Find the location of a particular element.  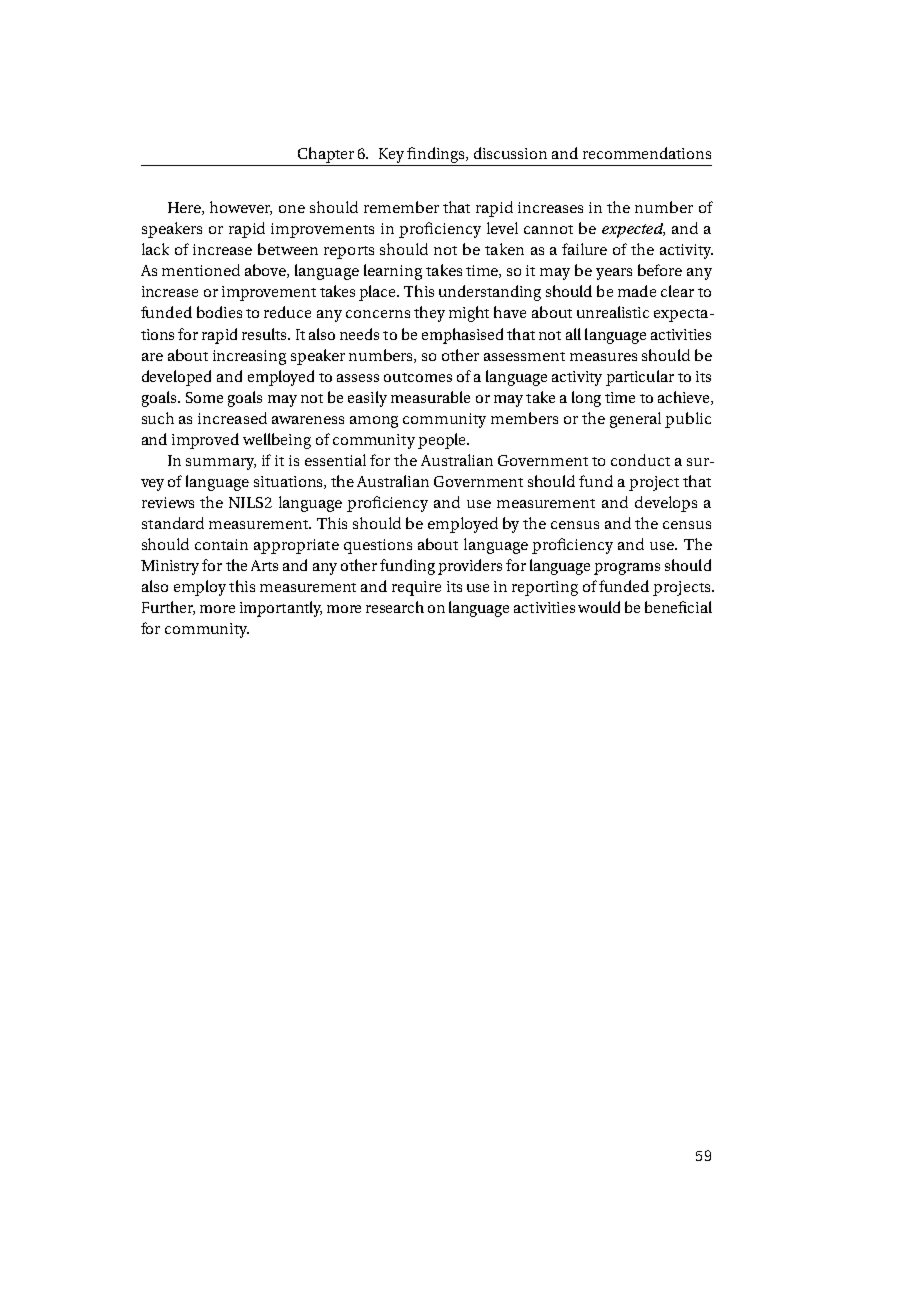

Some is located at coordinates (204, 397).
